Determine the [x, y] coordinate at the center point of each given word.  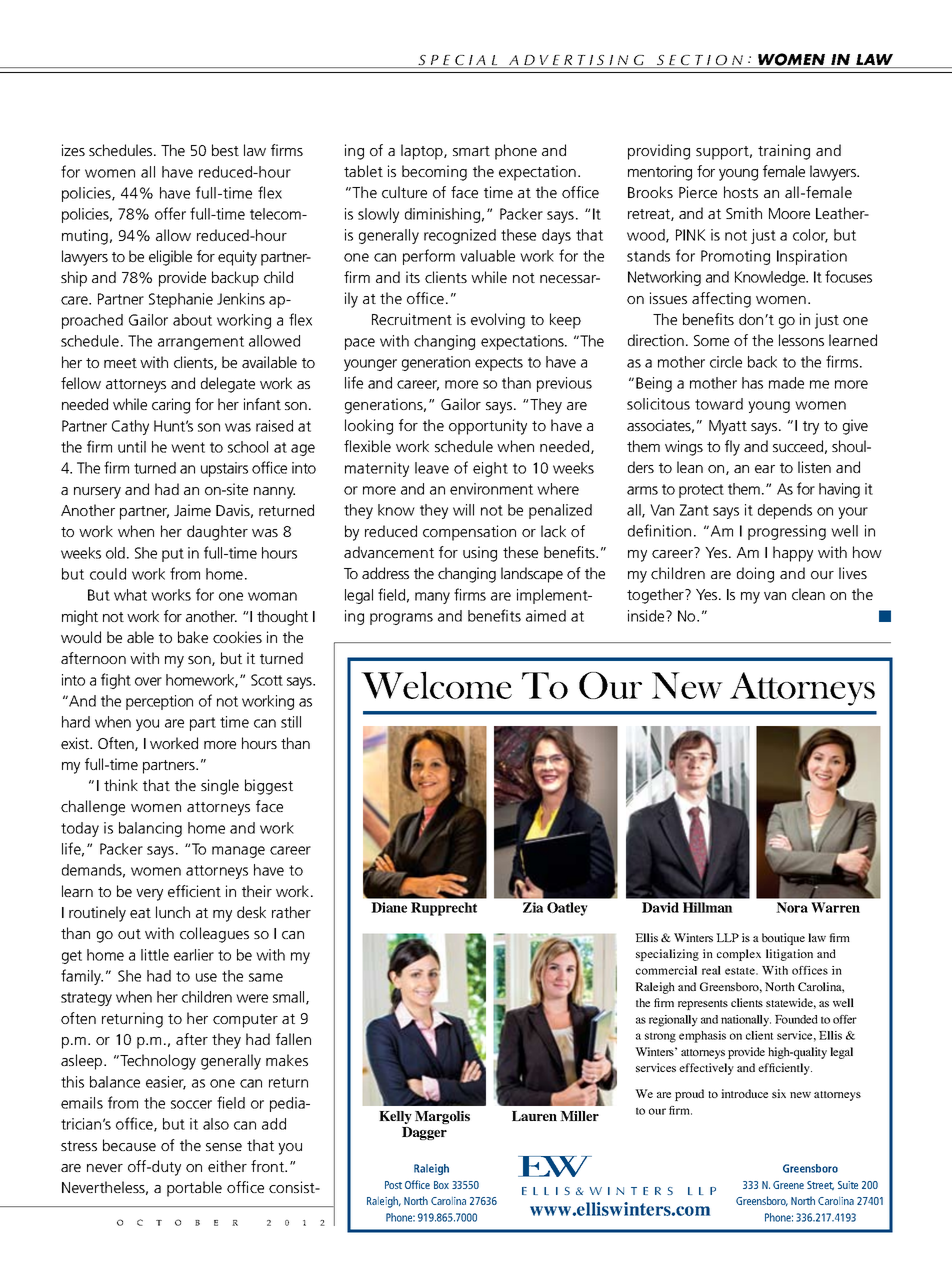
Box [441, 1185]
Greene [788, 1185]
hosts [741, 192]
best [225, 150]
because [129, 1145]
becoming [434, 173]
